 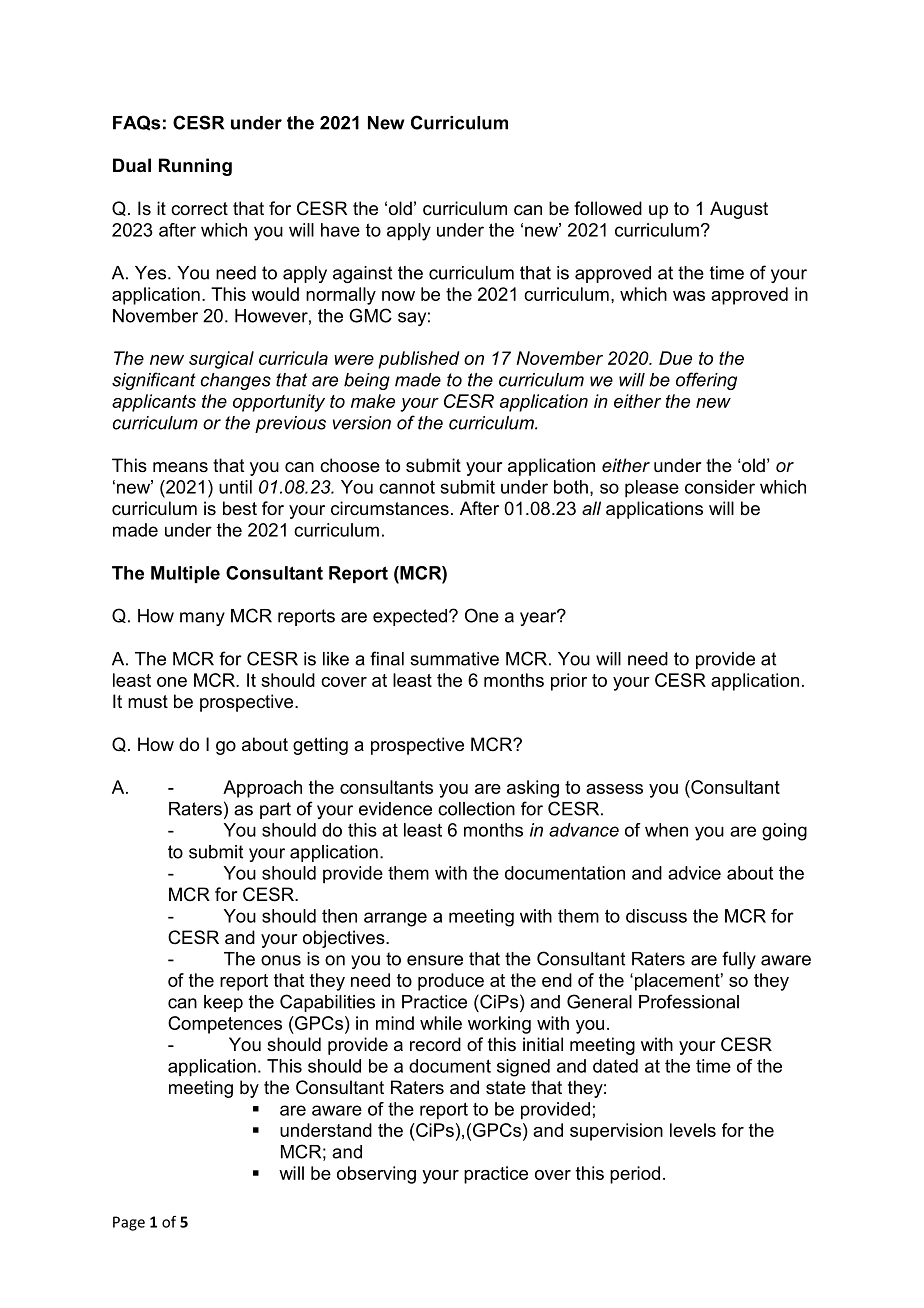 I want to click on summative, so click(x=454, y=659).
